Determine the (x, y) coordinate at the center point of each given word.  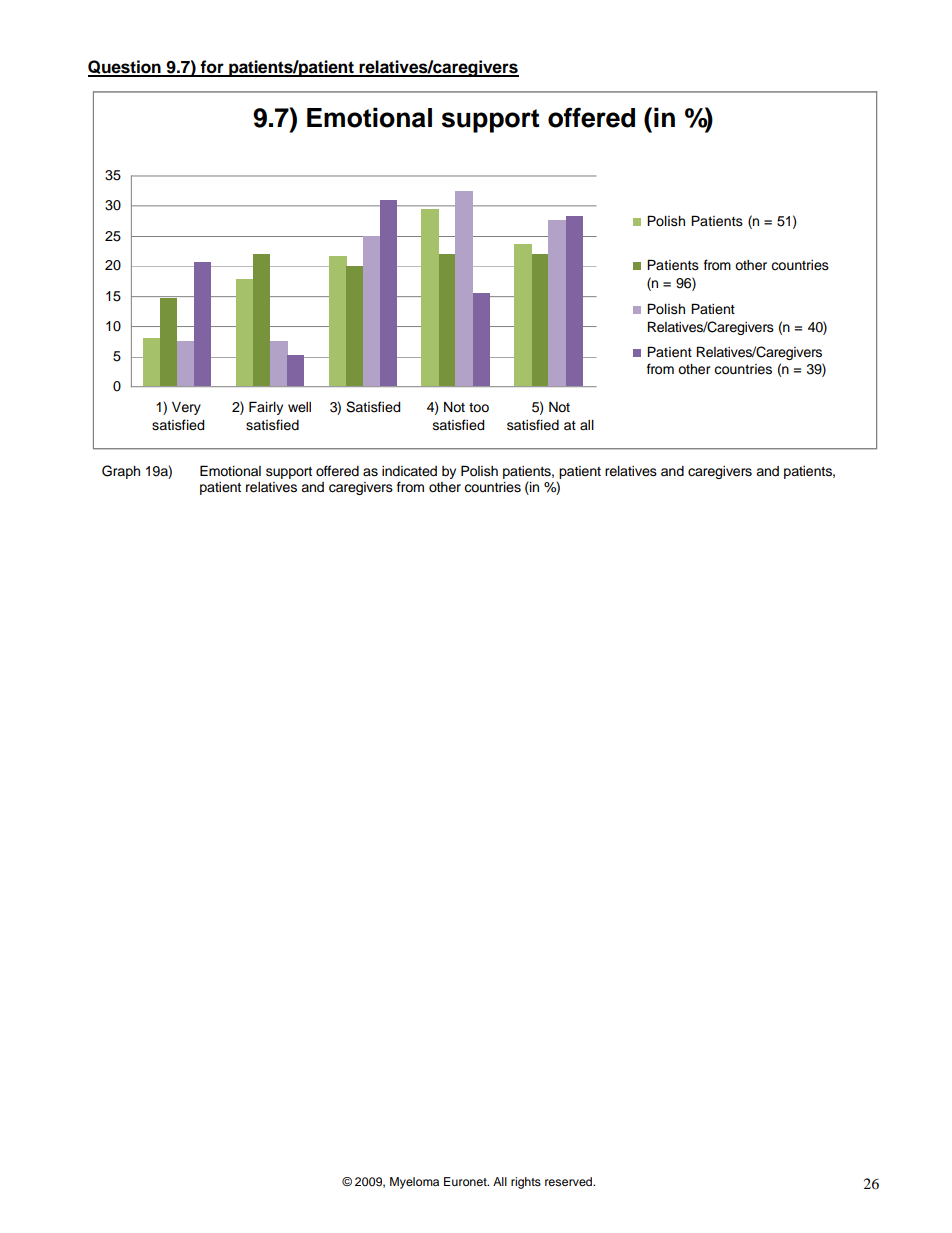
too (479, 408)
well (299, 407)
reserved (570, 1181)
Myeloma (414, 1183)
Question (125, 68)
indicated (409, 471)
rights (526, 1183)
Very (186, 408)
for (212, 68)
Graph (121, 472)
